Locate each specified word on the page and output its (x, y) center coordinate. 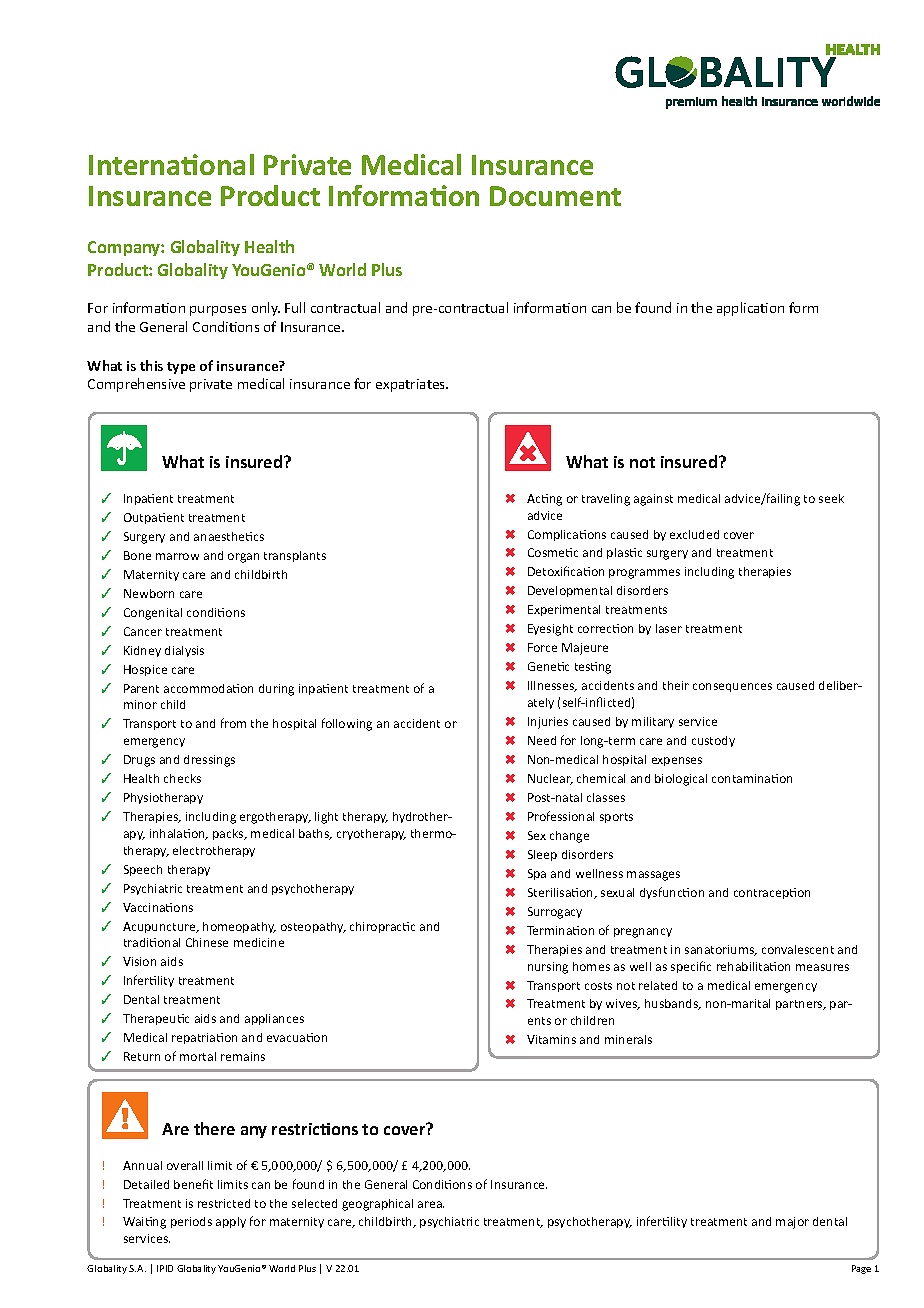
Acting (544, 500)
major (792, 1223)
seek (831, 498)
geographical (377, 1205)
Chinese (207, 942)
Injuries (548, 723)
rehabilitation (753, 966)
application (750, 309)
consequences (732, 687)
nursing (548, 968)
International (171, 164)
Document (555, 196)
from (233, 723)
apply (231, 1222)
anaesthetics (229, 536)
